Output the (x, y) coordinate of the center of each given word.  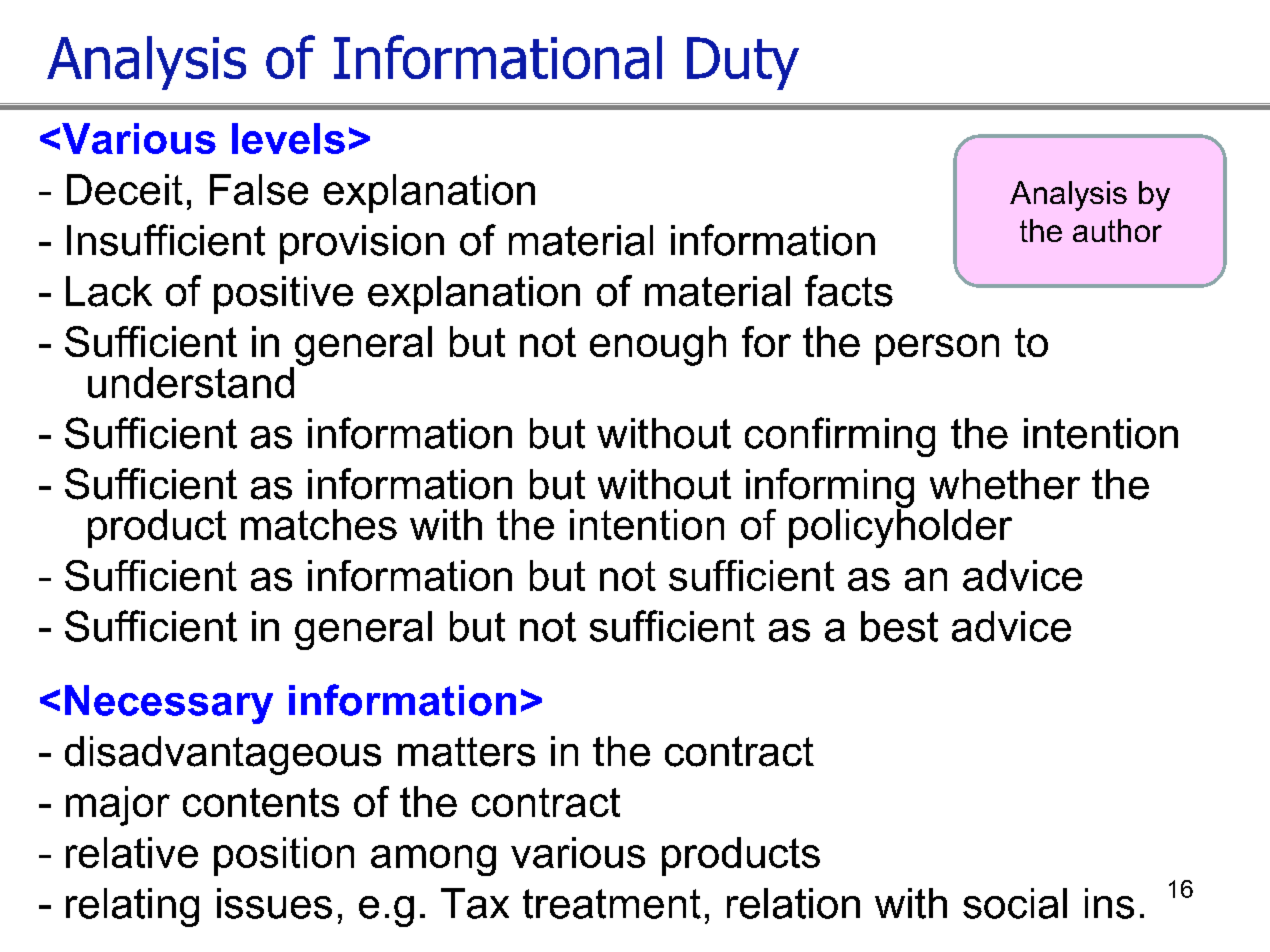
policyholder (900, 527)
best (899, 626)
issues (274, 903)
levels (288, 138)
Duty (743, 63)
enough (658, 346)
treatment (612, 904)
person (937, 349)
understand (191, 382)
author (1117, 230)
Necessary (169, 704)
